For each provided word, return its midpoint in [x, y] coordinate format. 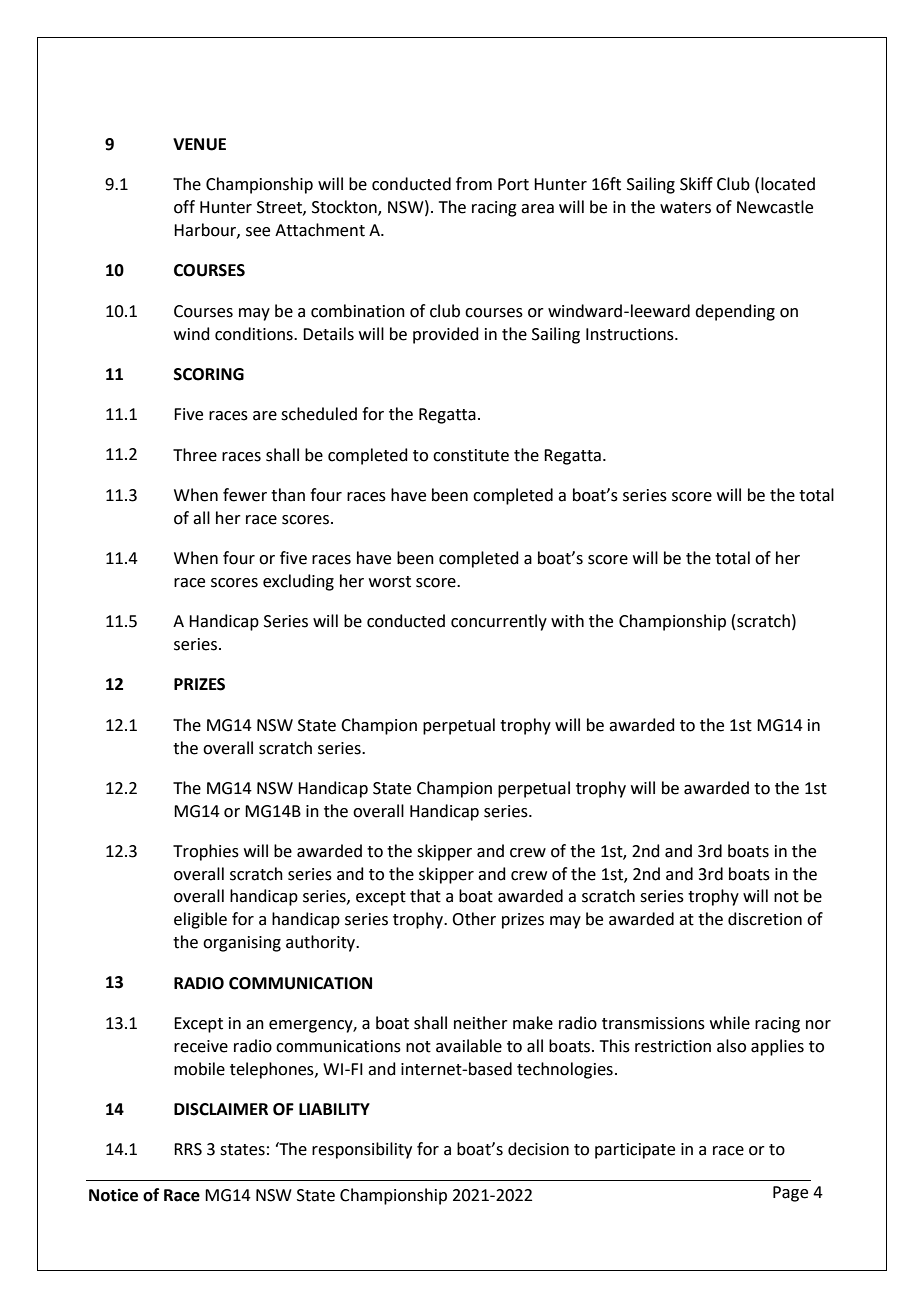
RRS [188, 1149]
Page [790, 1194]
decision [538, 1149]
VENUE [199, 144]
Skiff [696, 184]
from [474, 184]
